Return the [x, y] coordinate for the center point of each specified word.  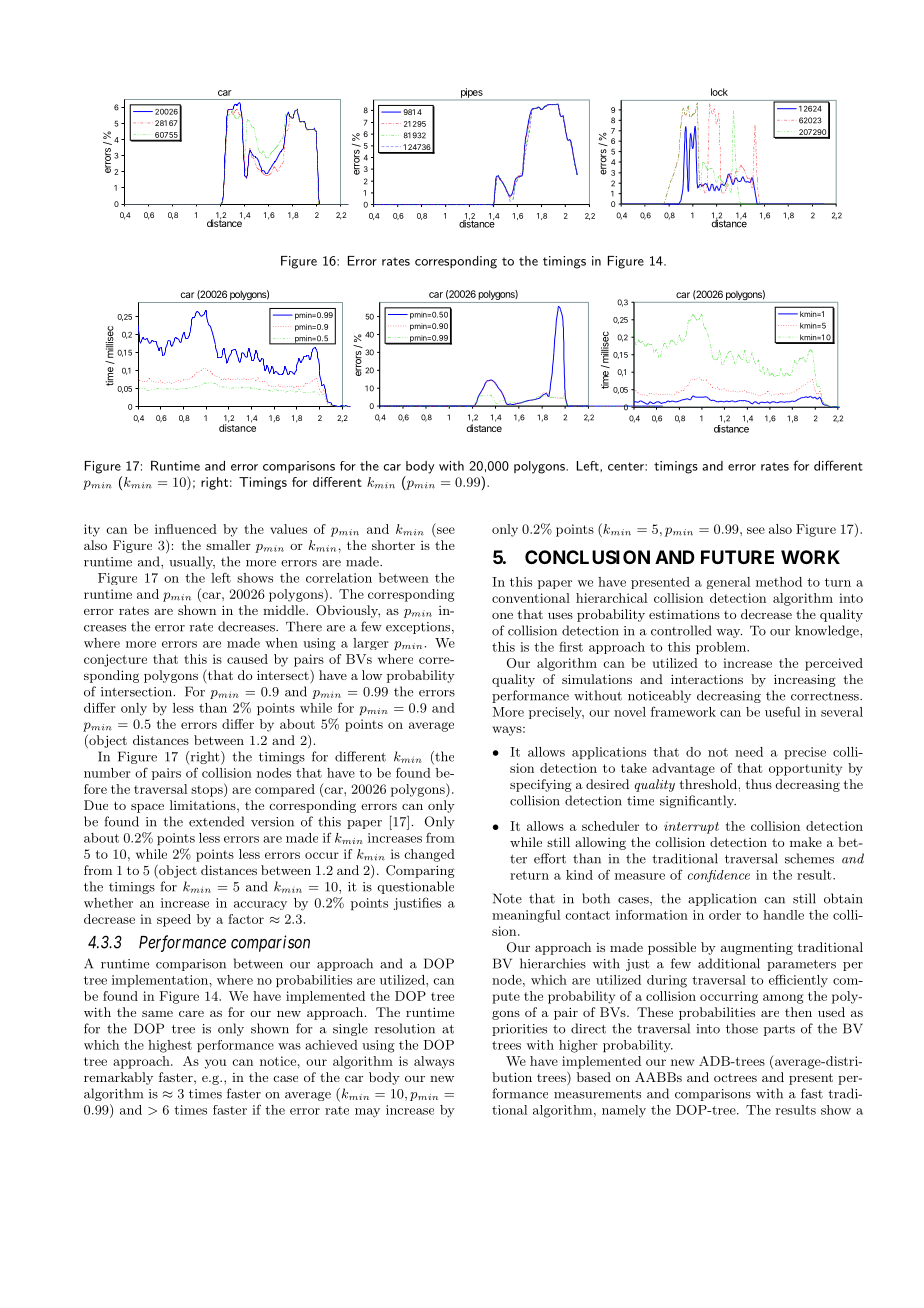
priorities [519, 1030]
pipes [471, 94]
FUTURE [737, 557]
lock [719, 92]
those [742, 1028]
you [215, 1064]
